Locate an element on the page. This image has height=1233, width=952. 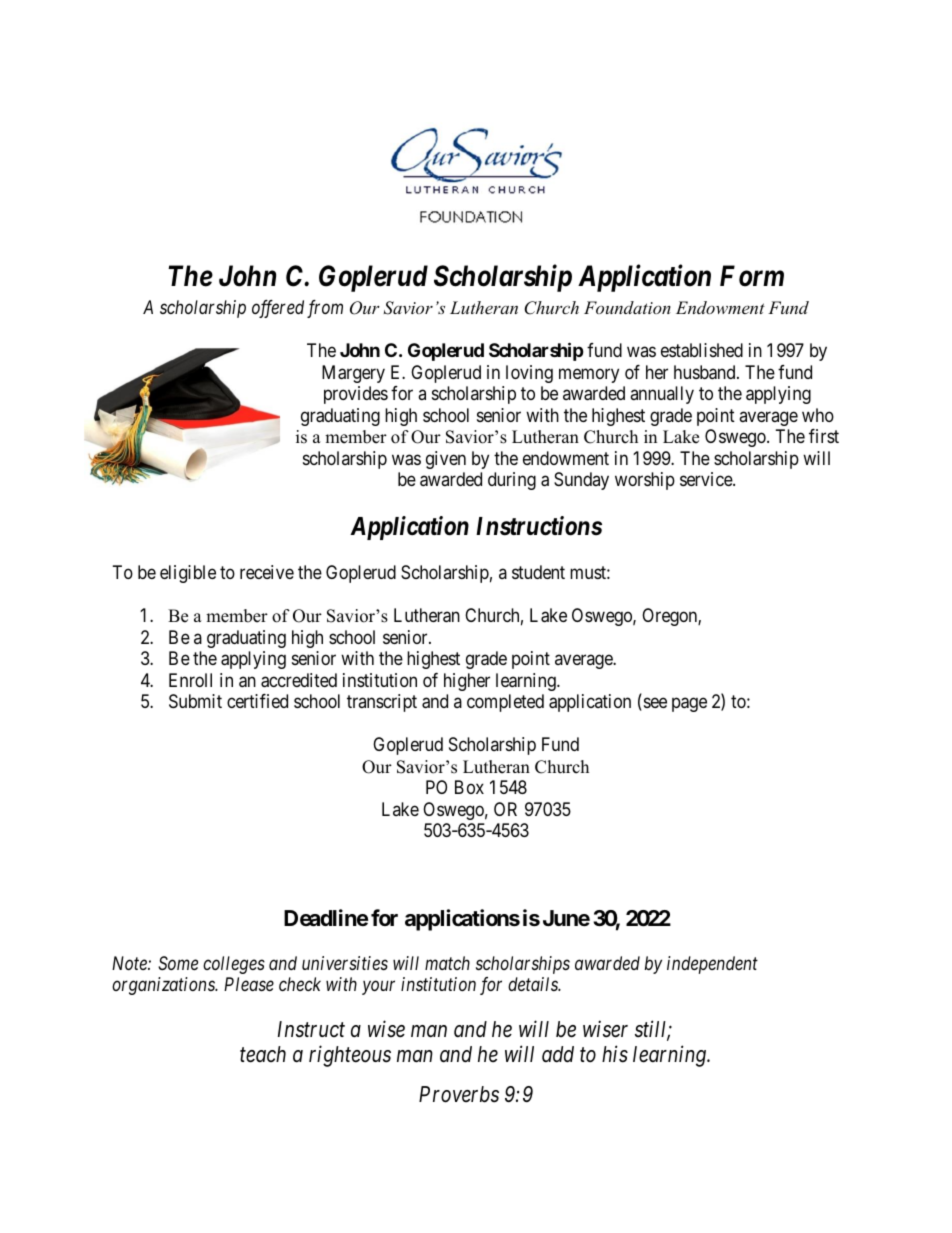
eligible is located at coordinates (188, 574).
